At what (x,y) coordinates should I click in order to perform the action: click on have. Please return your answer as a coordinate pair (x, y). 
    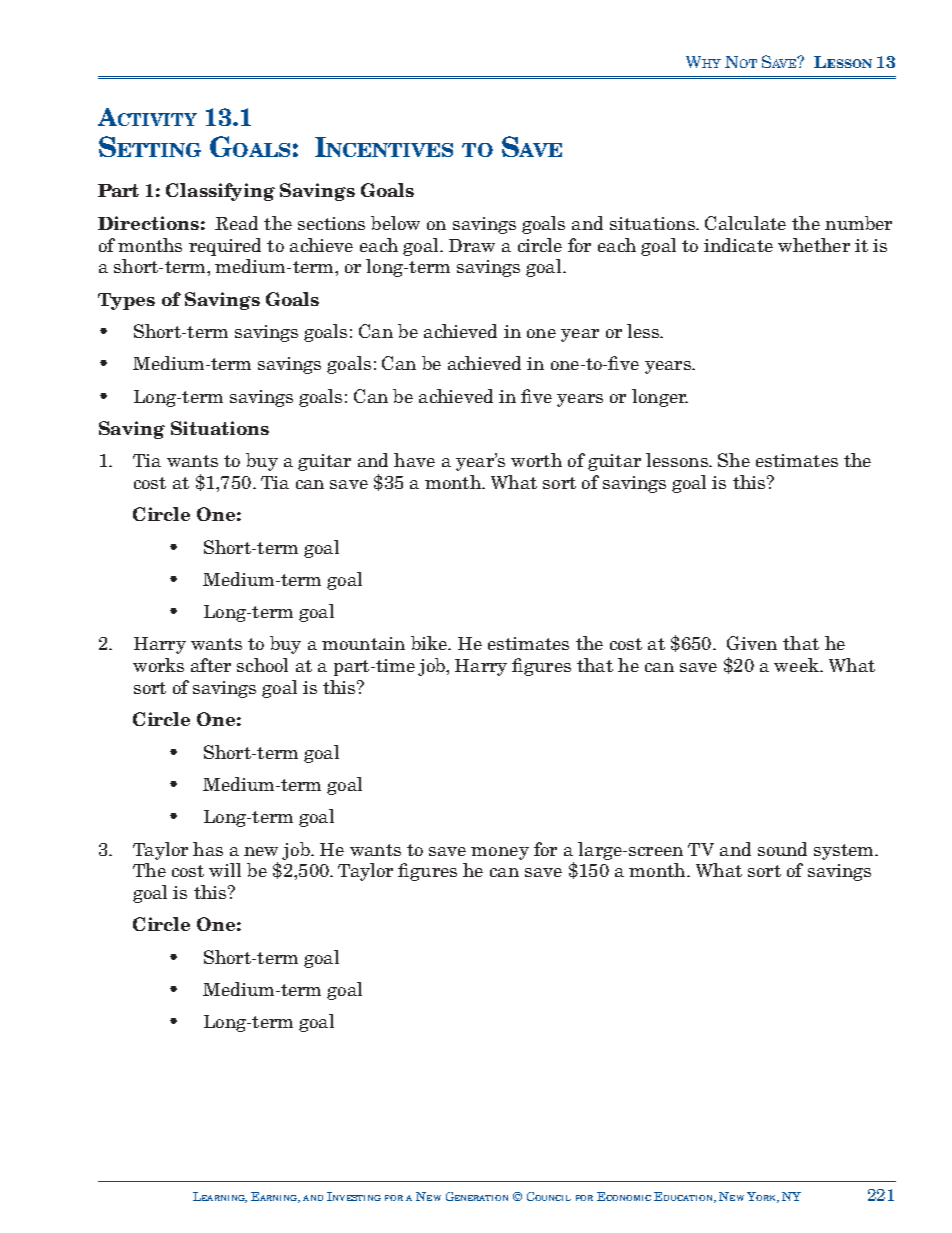
    Looking at the image, I should click on (414, 460).
